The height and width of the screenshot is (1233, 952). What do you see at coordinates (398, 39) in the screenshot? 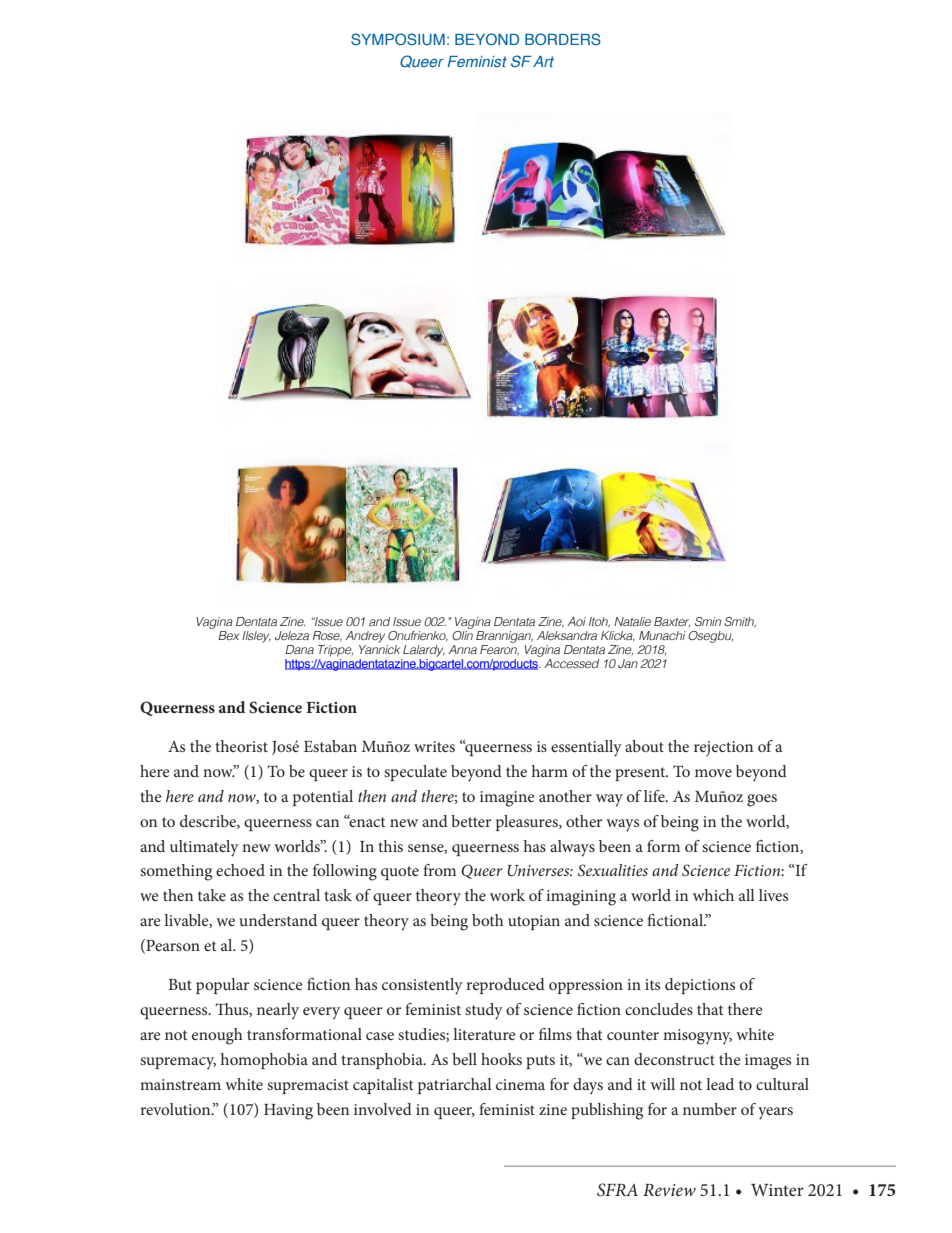
I see `SYMPOSIUM` at bounding box center [398, 39].
